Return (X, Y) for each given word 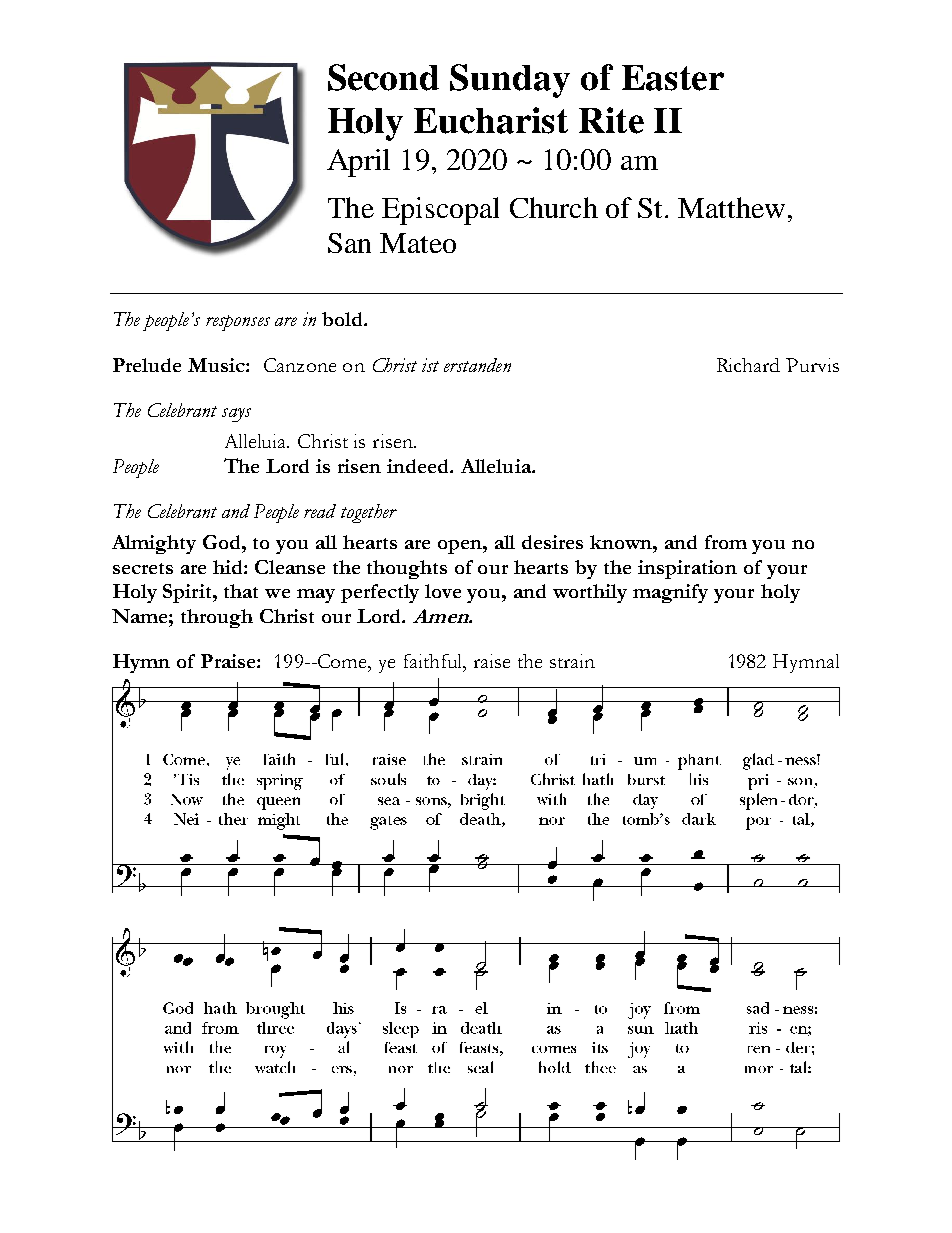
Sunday (510, 81)
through (217, 618)
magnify (670, 593)
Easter (673, 78)
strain (572, 661)
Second (383, 77)
